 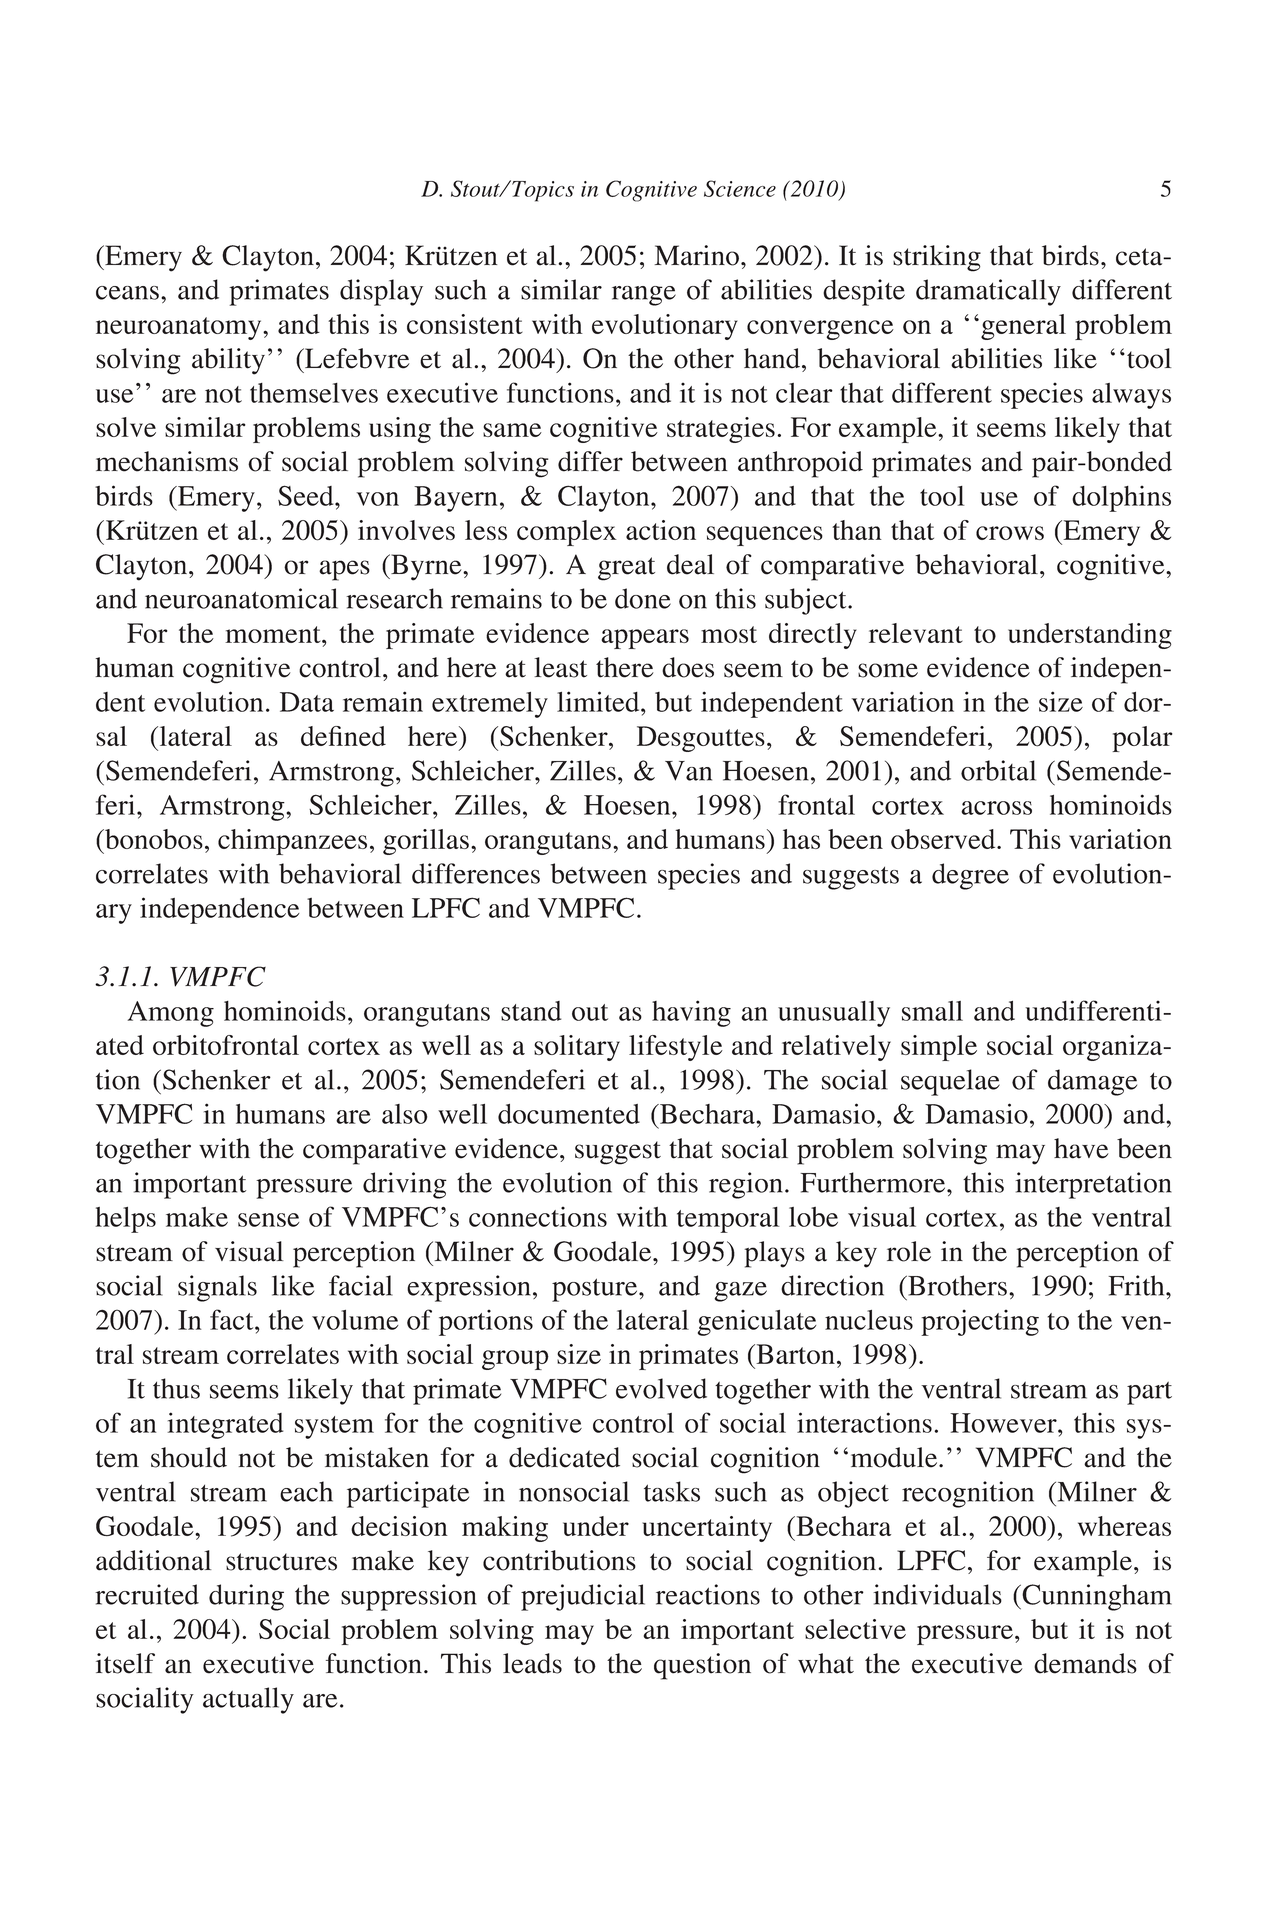 What do you see at coordinates (698, 255) in the image?
I see `Marino` at bounding box center [698, 255].
